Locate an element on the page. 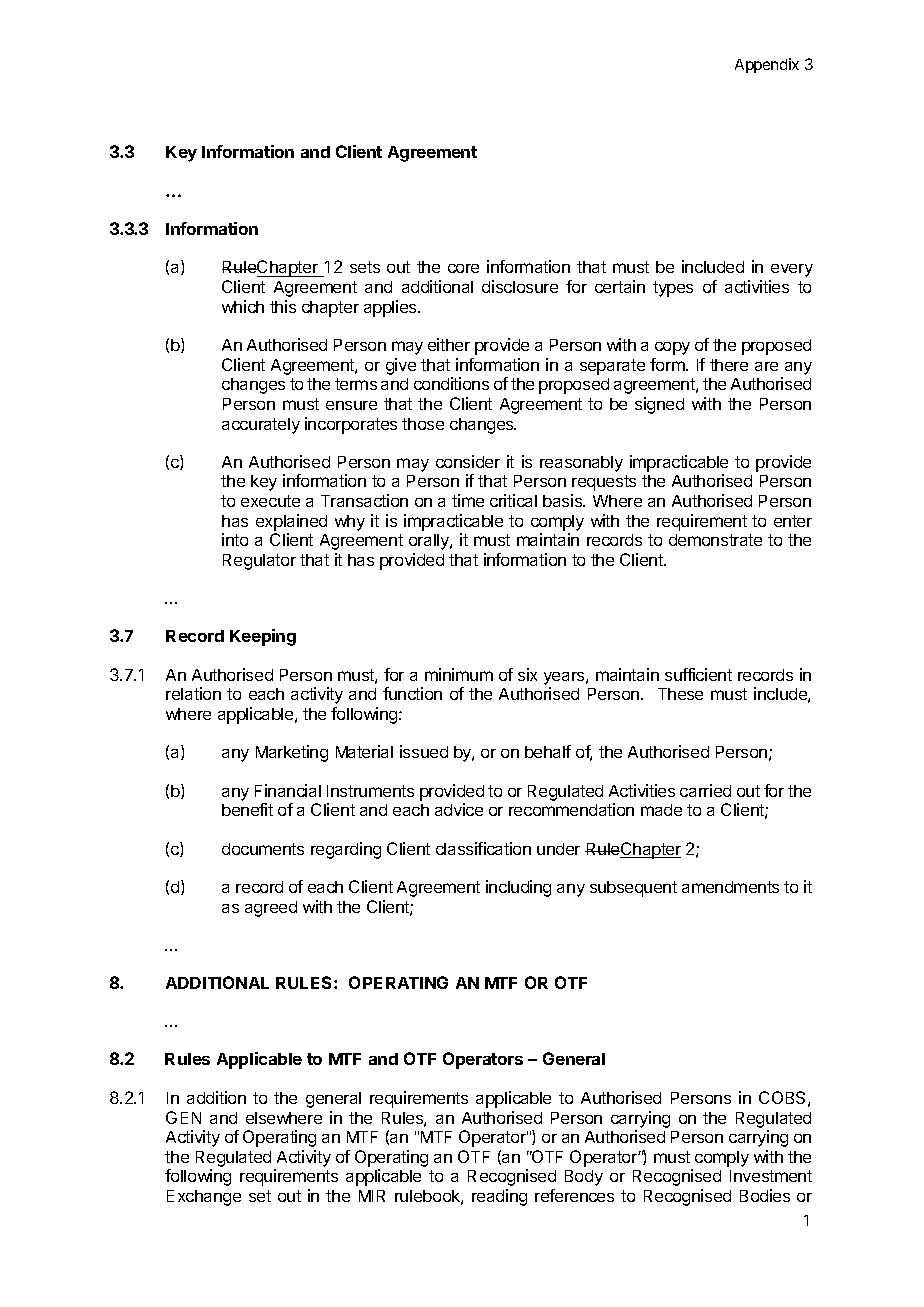 The image size is (924, 1307). sets is located at coordinates (365, 267).
